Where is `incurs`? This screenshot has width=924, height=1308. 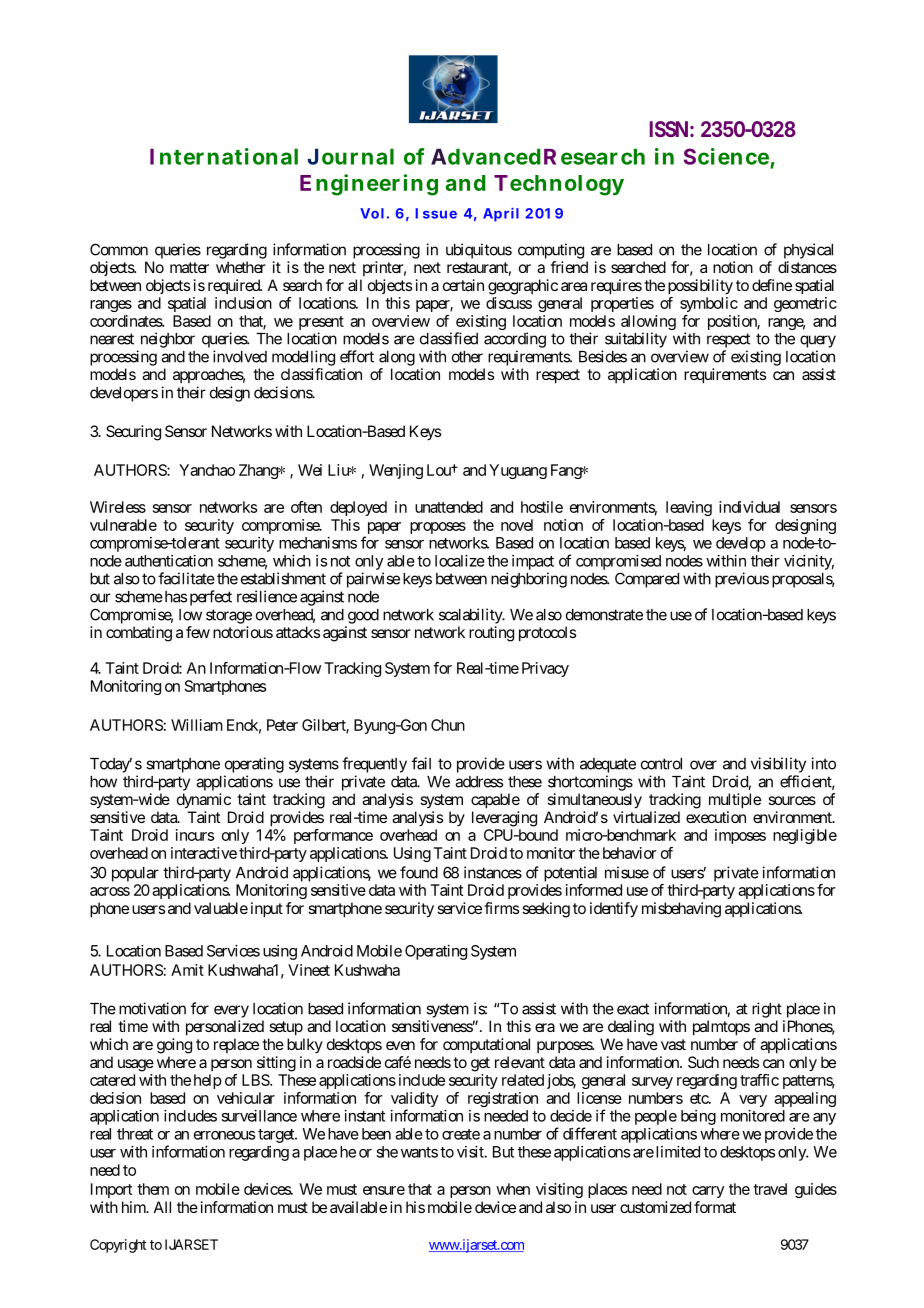 incurs is located at coordinates (195, 835).
